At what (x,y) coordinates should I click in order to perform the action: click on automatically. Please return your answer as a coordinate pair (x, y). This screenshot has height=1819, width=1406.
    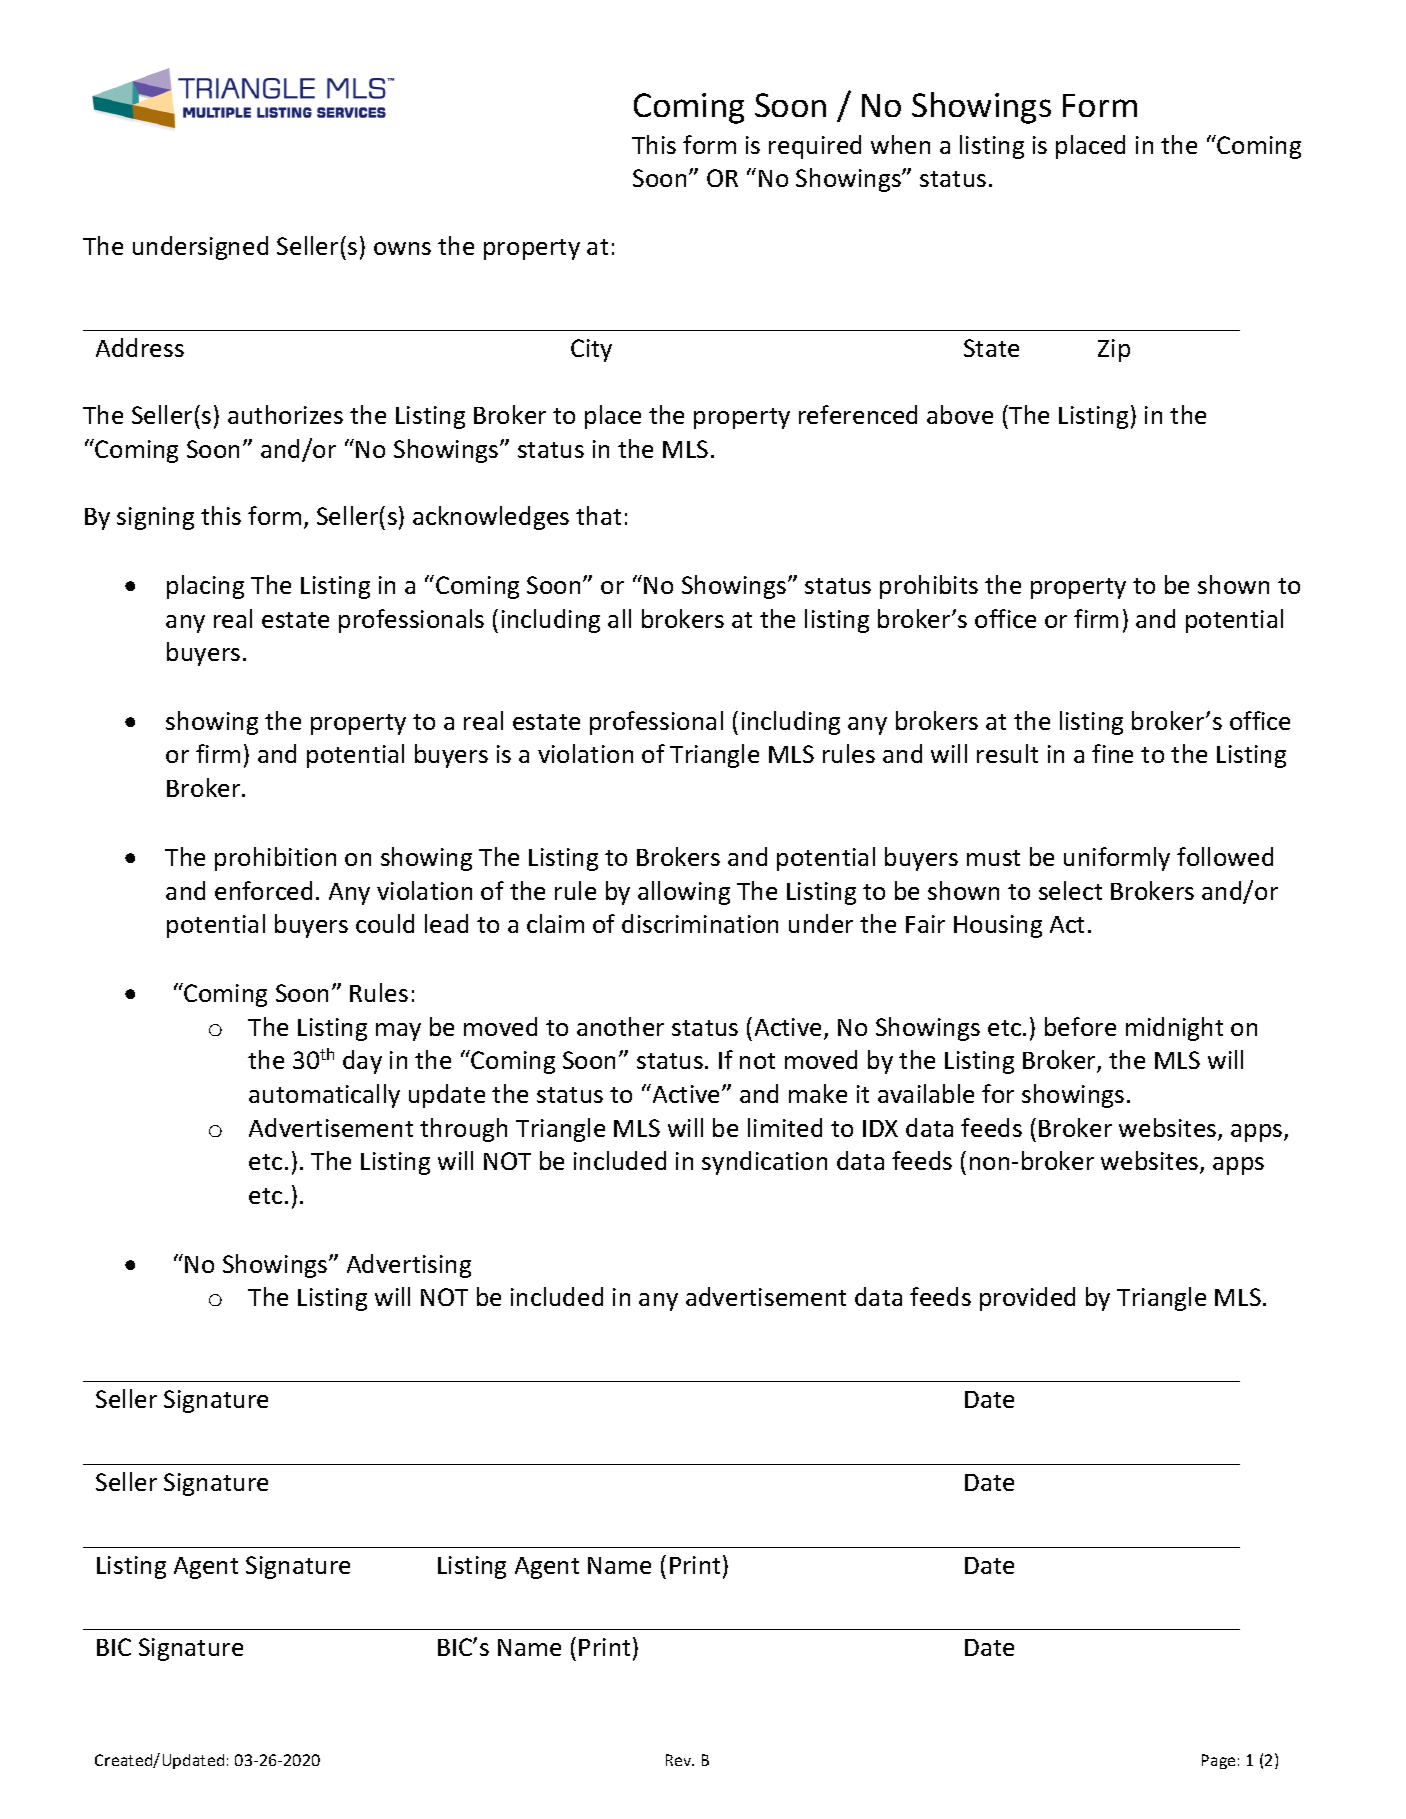
    Looking at the image, I should click on (324, 1096).
